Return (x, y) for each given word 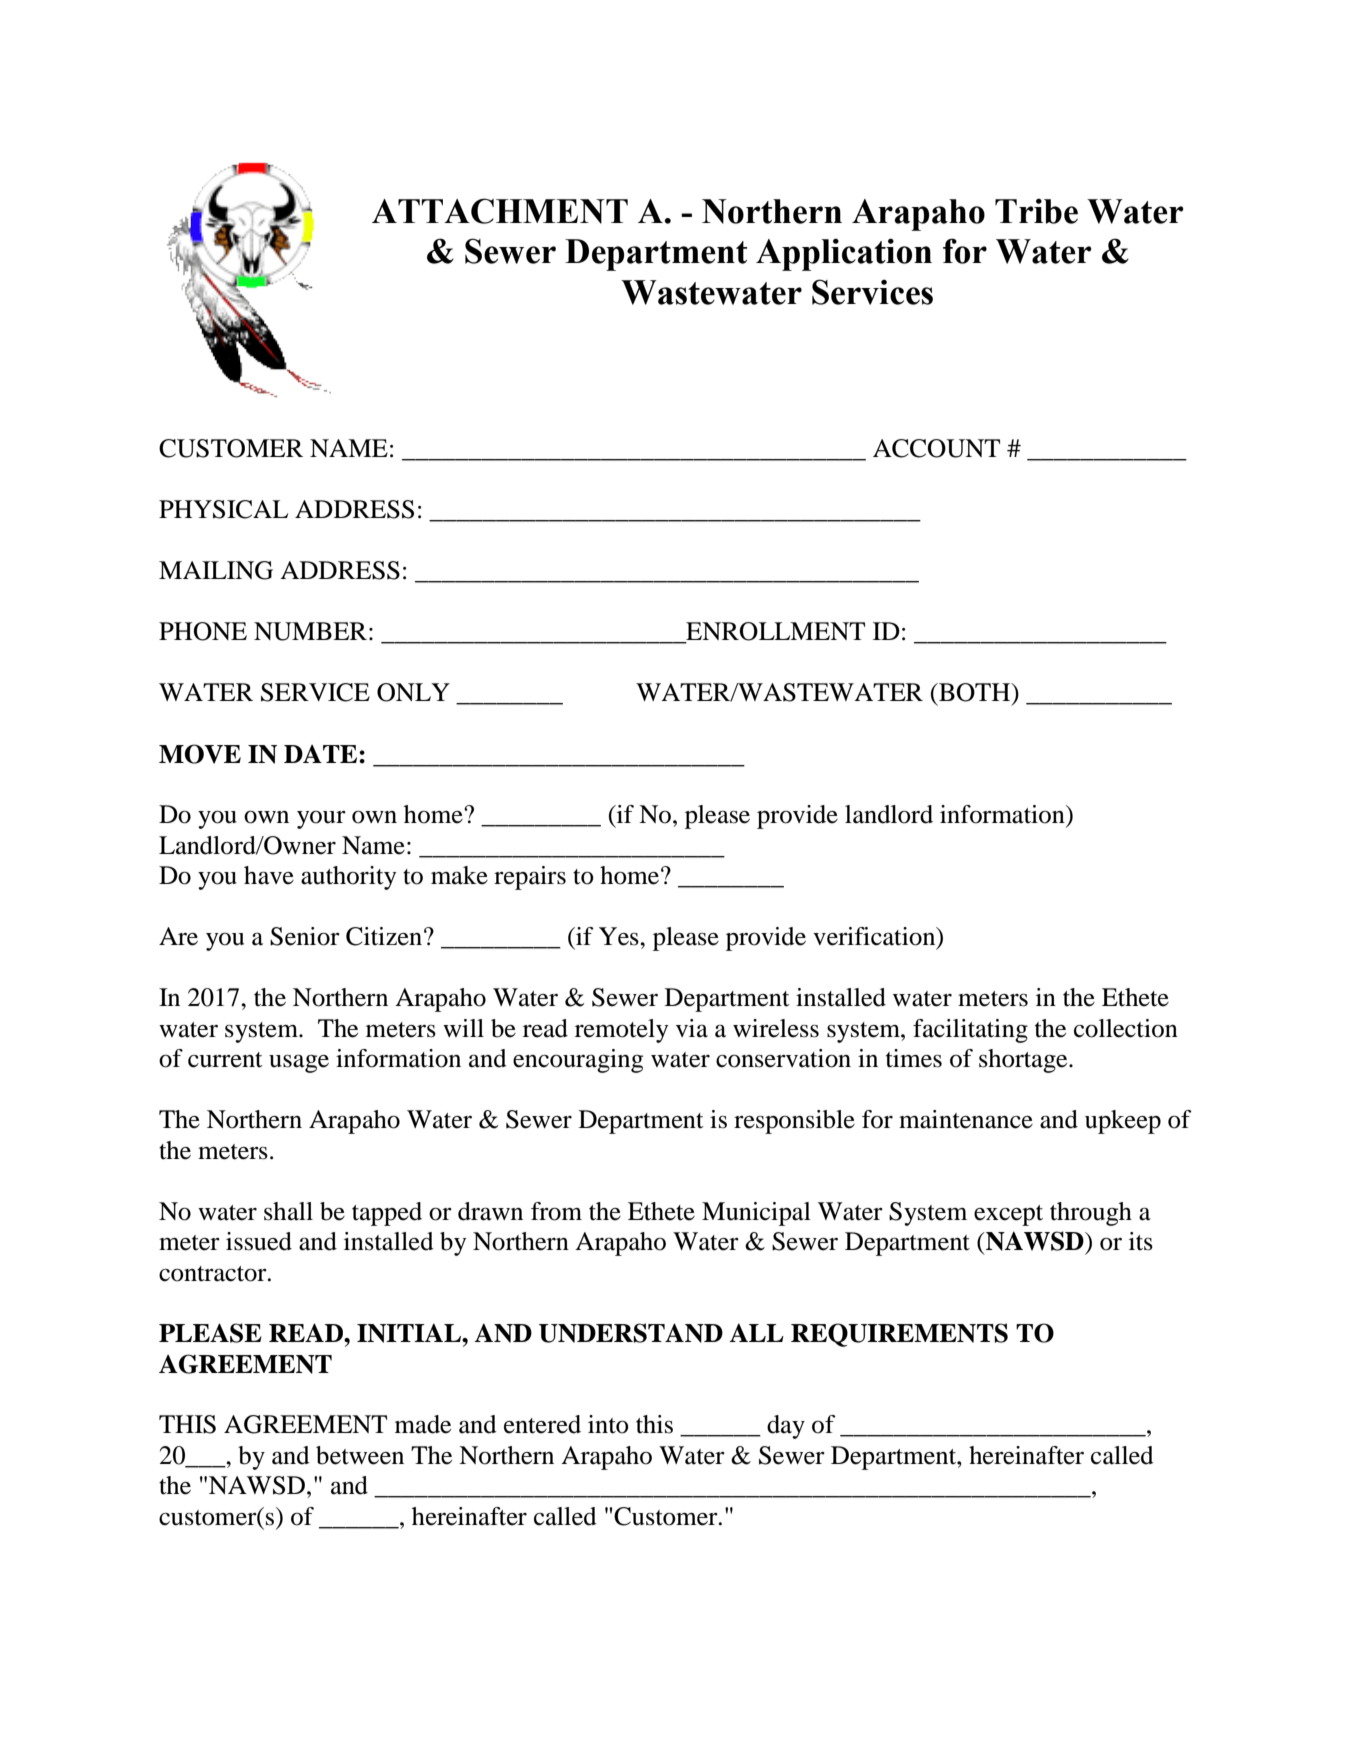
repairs (530, 878)
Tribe (1036, 211)
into (608, 1424)
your (321, 820)
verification (875, 937)
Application (844, 254)
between (360, 1455)
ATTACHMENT (500, 211)
